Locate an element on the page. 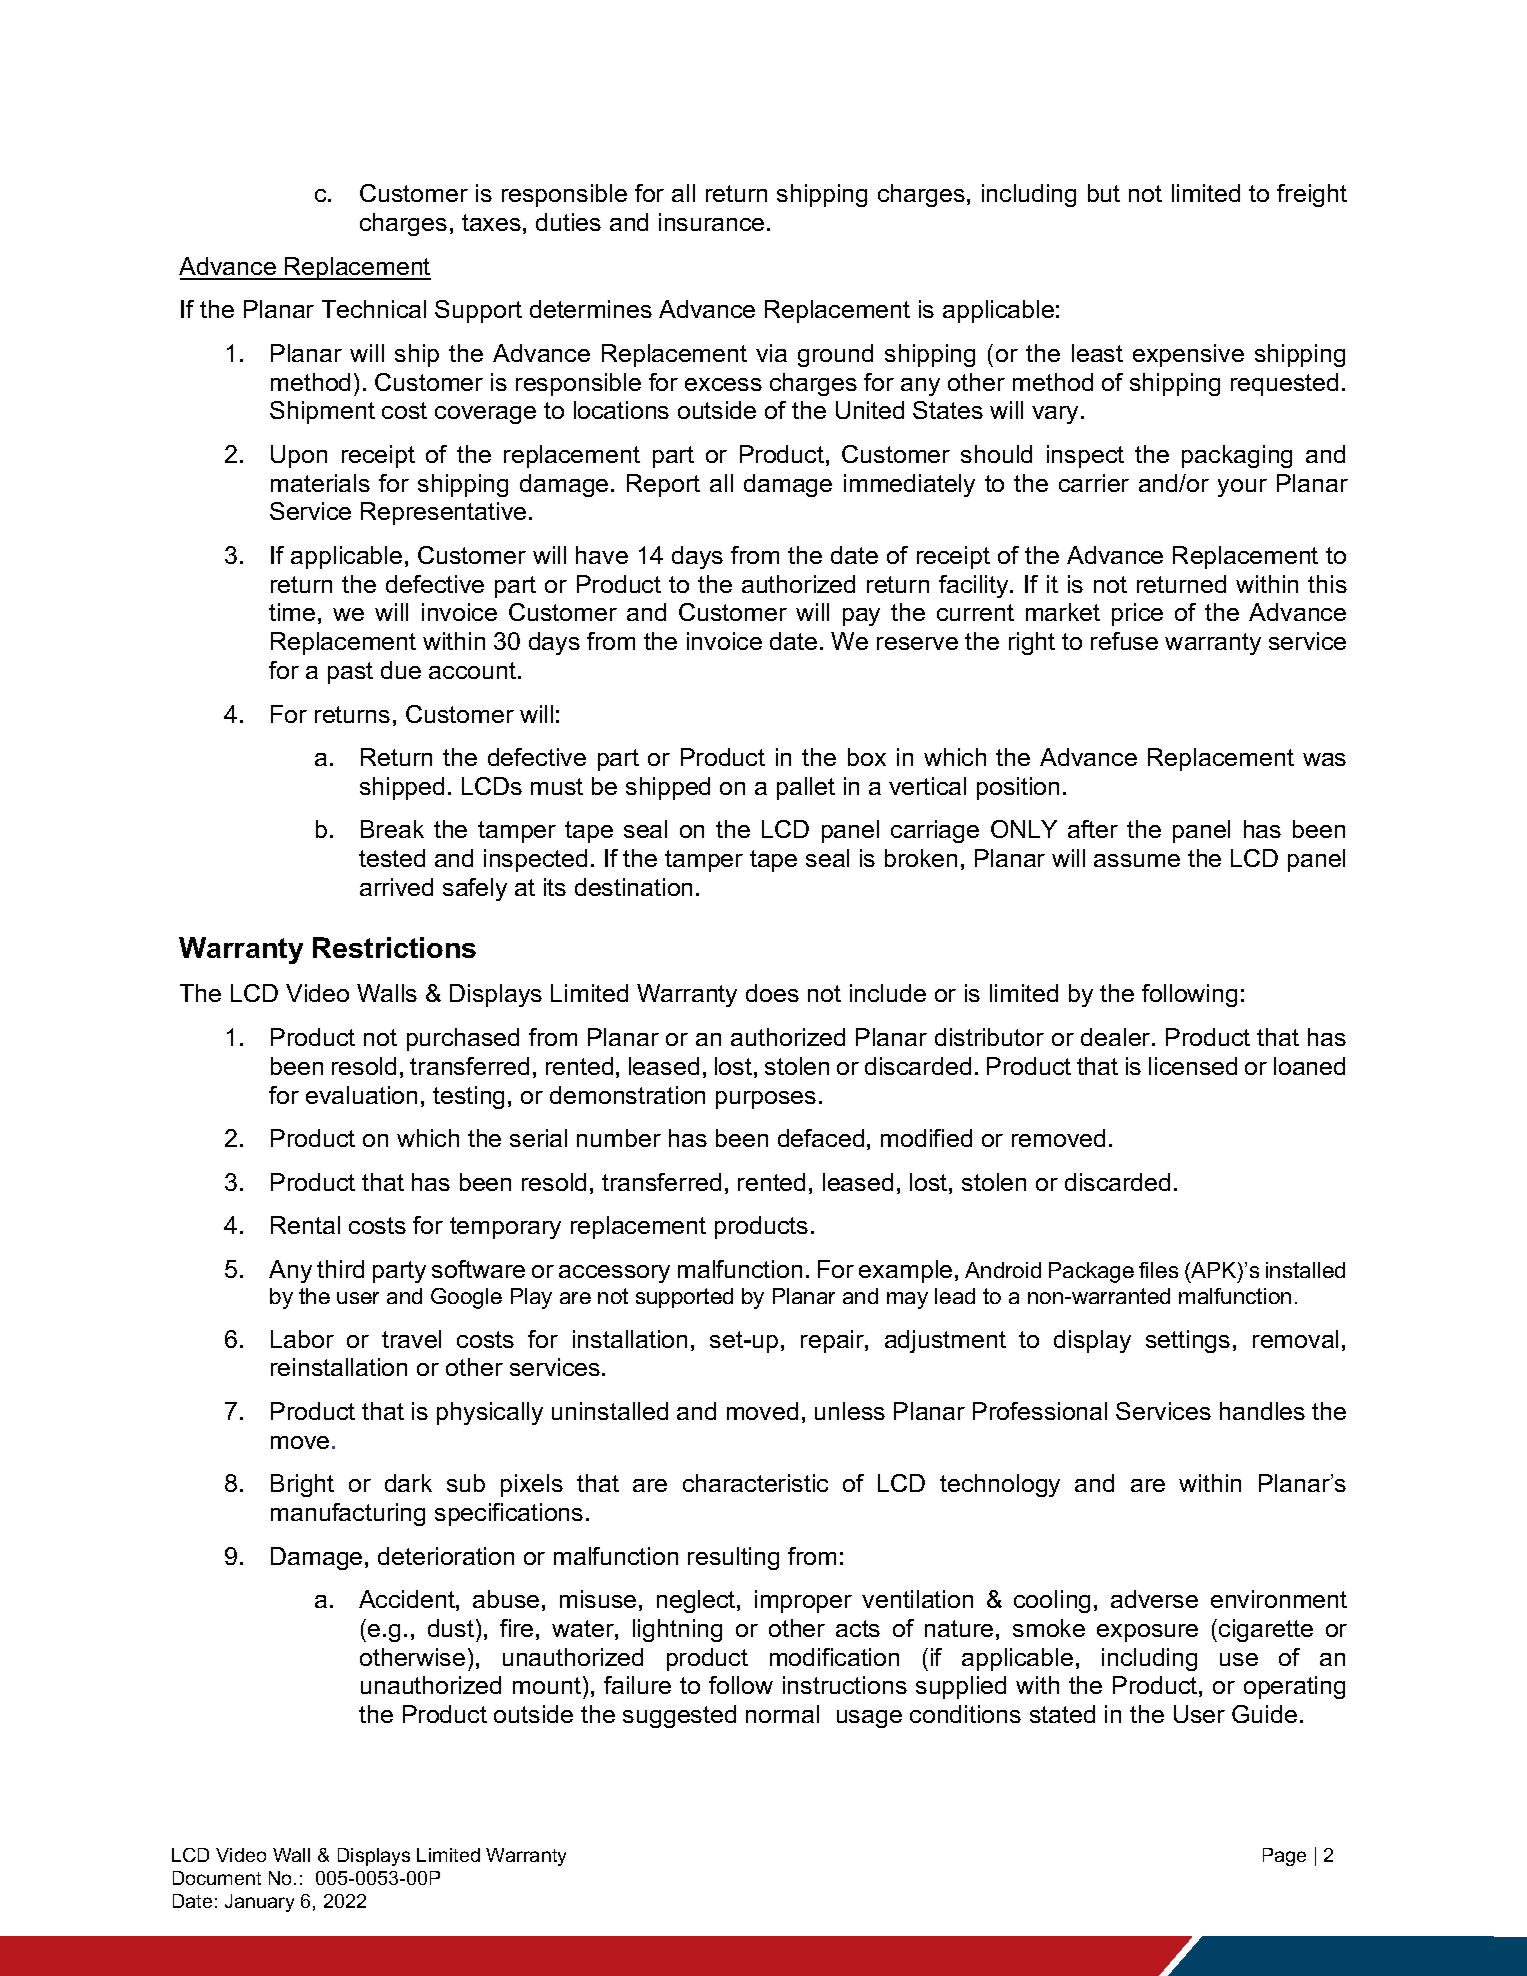 The height and width of the image is (1976, 1527). insurance is located at coordinates (711, 222).
